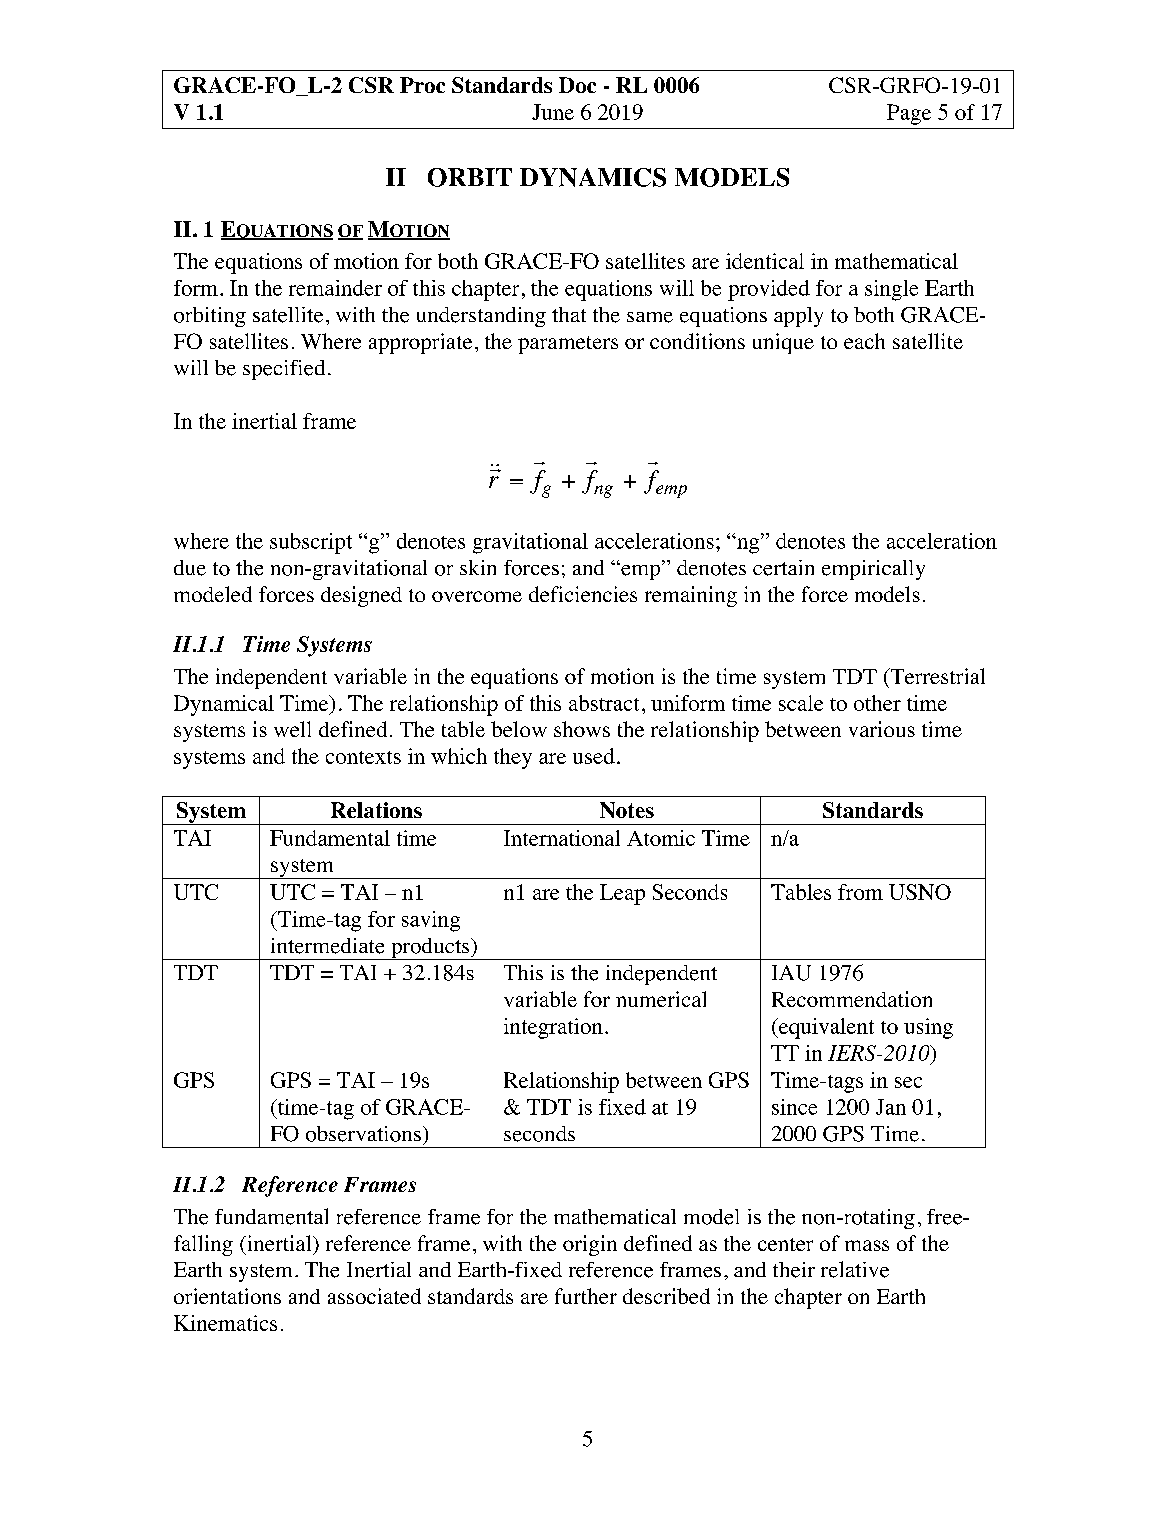 Image resolution: width=1175 pixels, height=1521 pixels. Describe the element at coordinates (227, 1296) in the screenshot. I see `orientations` at that location.
